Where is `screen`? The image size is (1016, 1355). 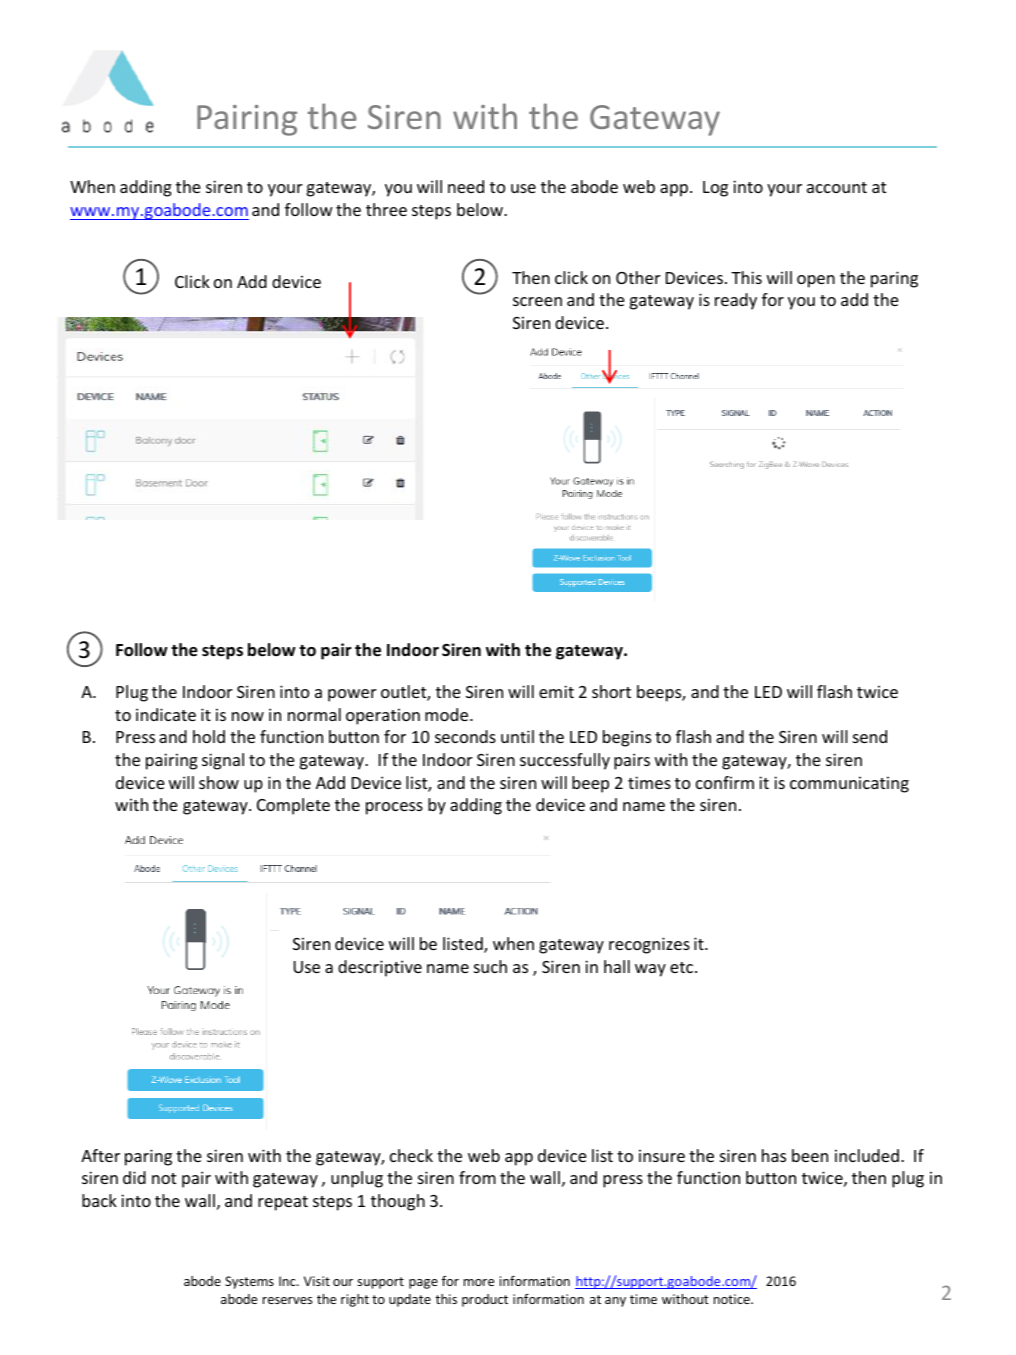 screen is located at coordinates (537, 301).
